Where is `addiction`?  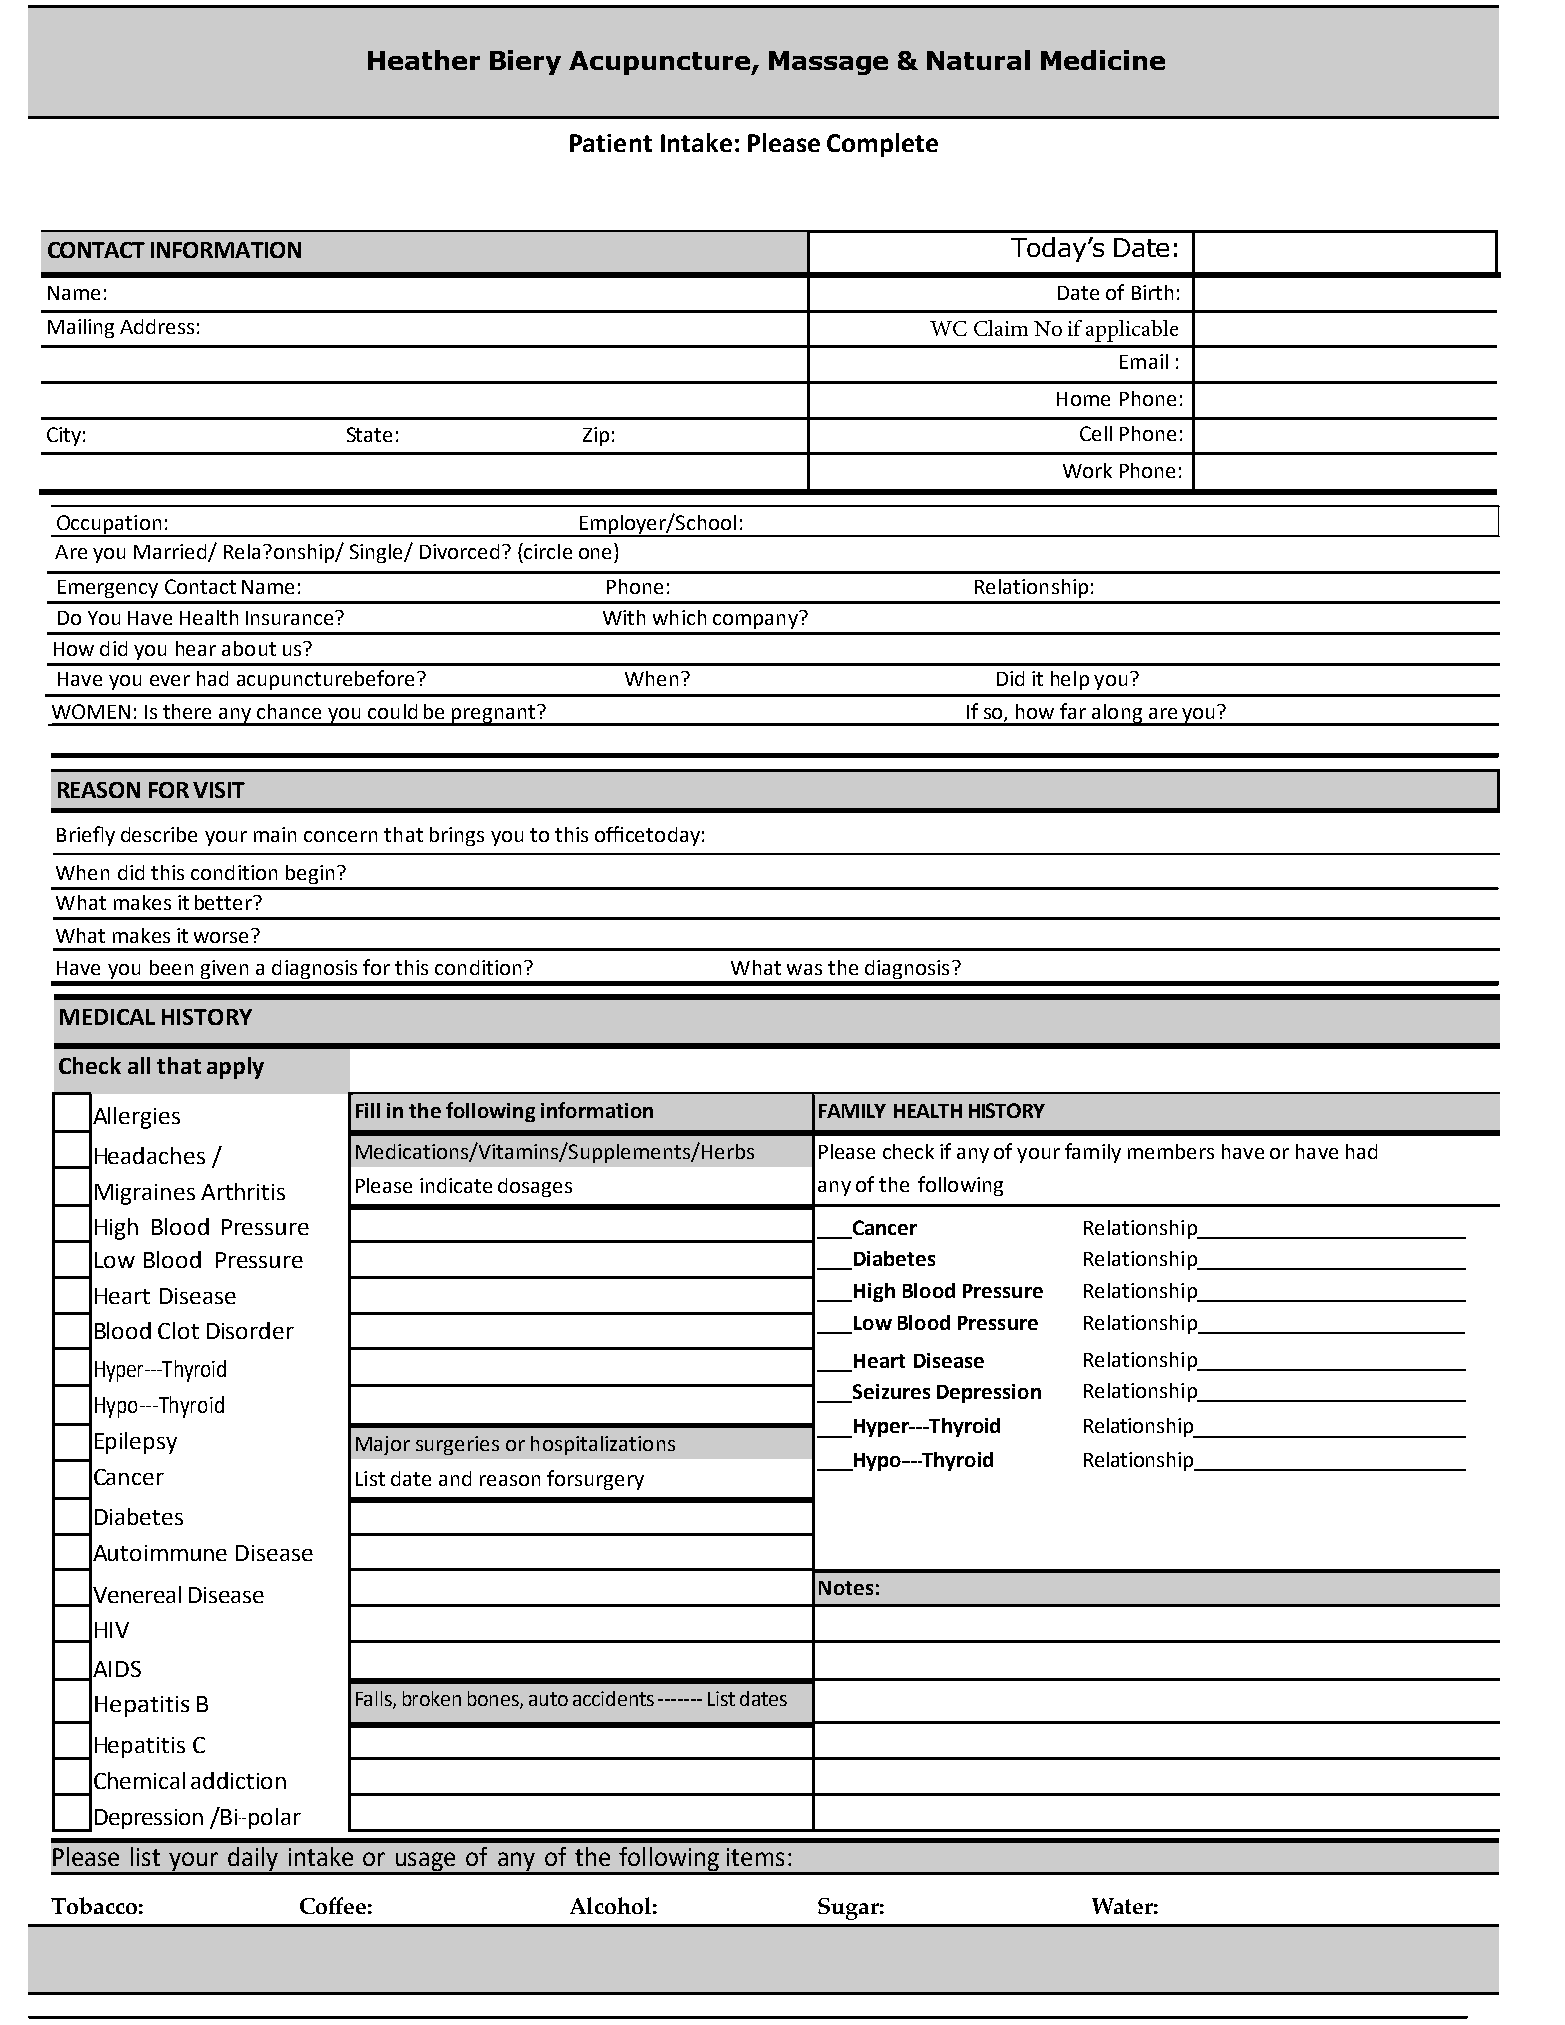
addiction is located at coordinates (238, 1780).
